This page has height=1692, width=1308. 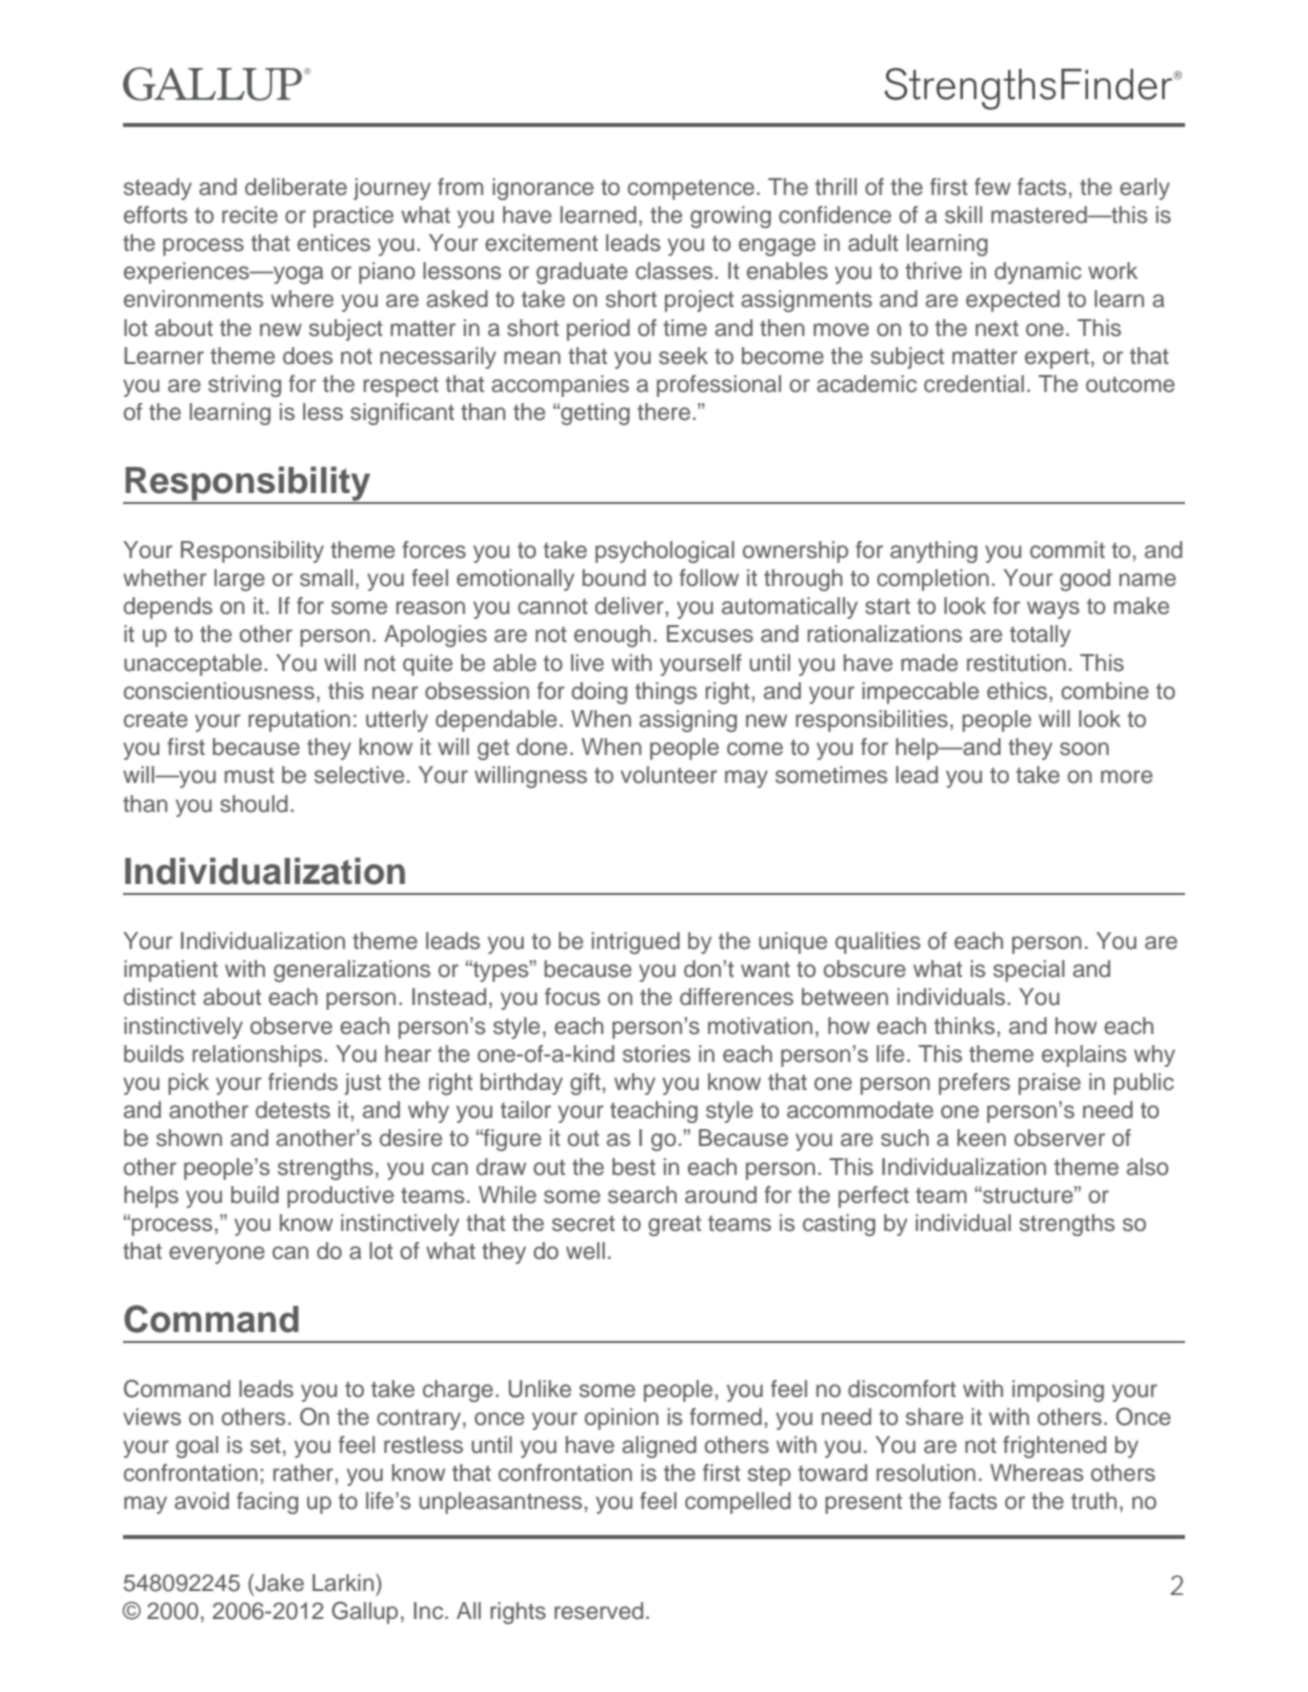 What do you see at coordinates (599, 1611) in the page?
I see `reserved` at bounding box center [599, 1611].
